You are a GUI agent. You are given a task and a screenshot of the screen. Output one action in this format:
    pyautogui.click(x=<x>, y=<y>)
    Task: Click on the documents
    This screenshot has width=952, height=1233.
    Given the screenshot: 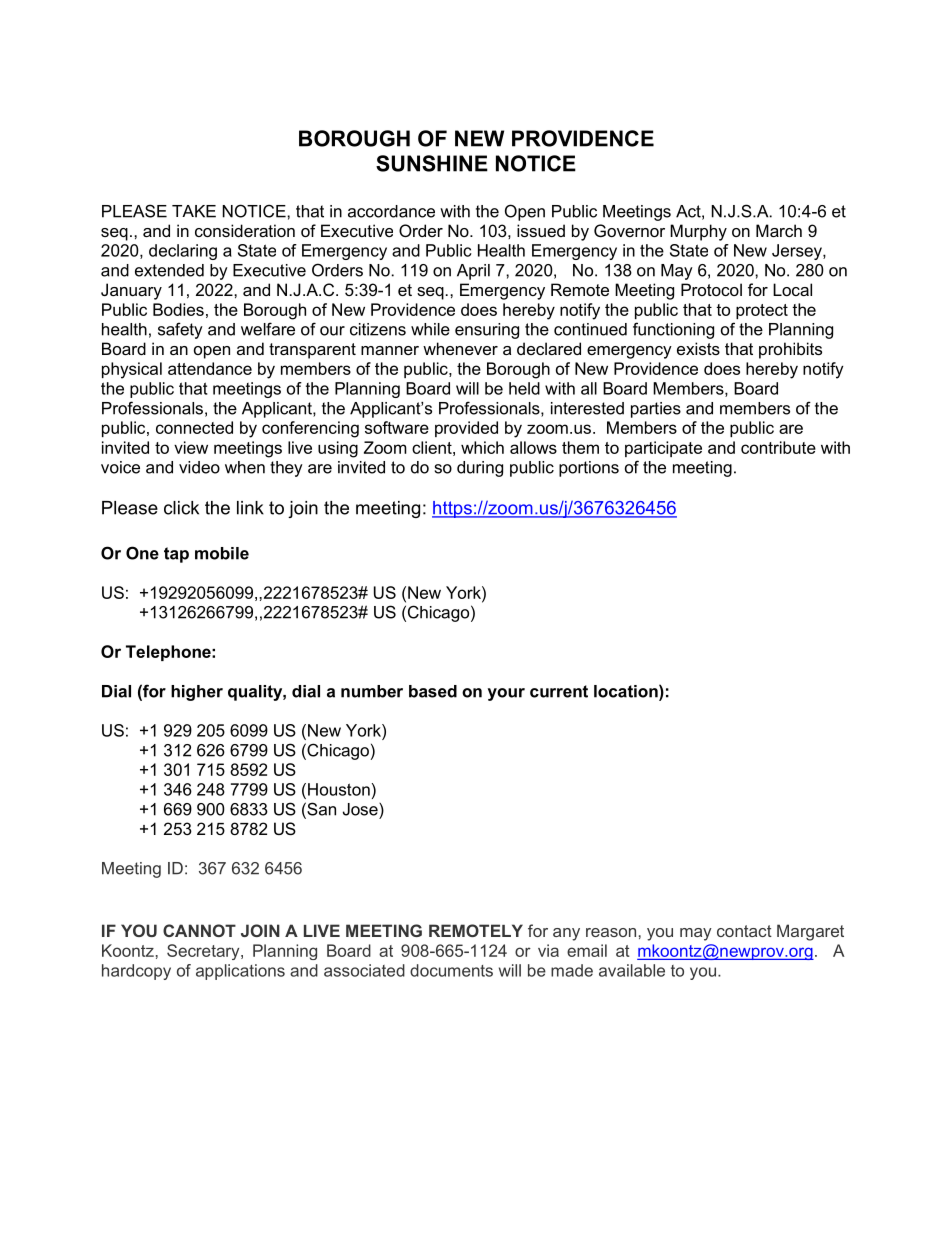 What is the action you would take?
    pyautogui.click(x=451, y=970)
